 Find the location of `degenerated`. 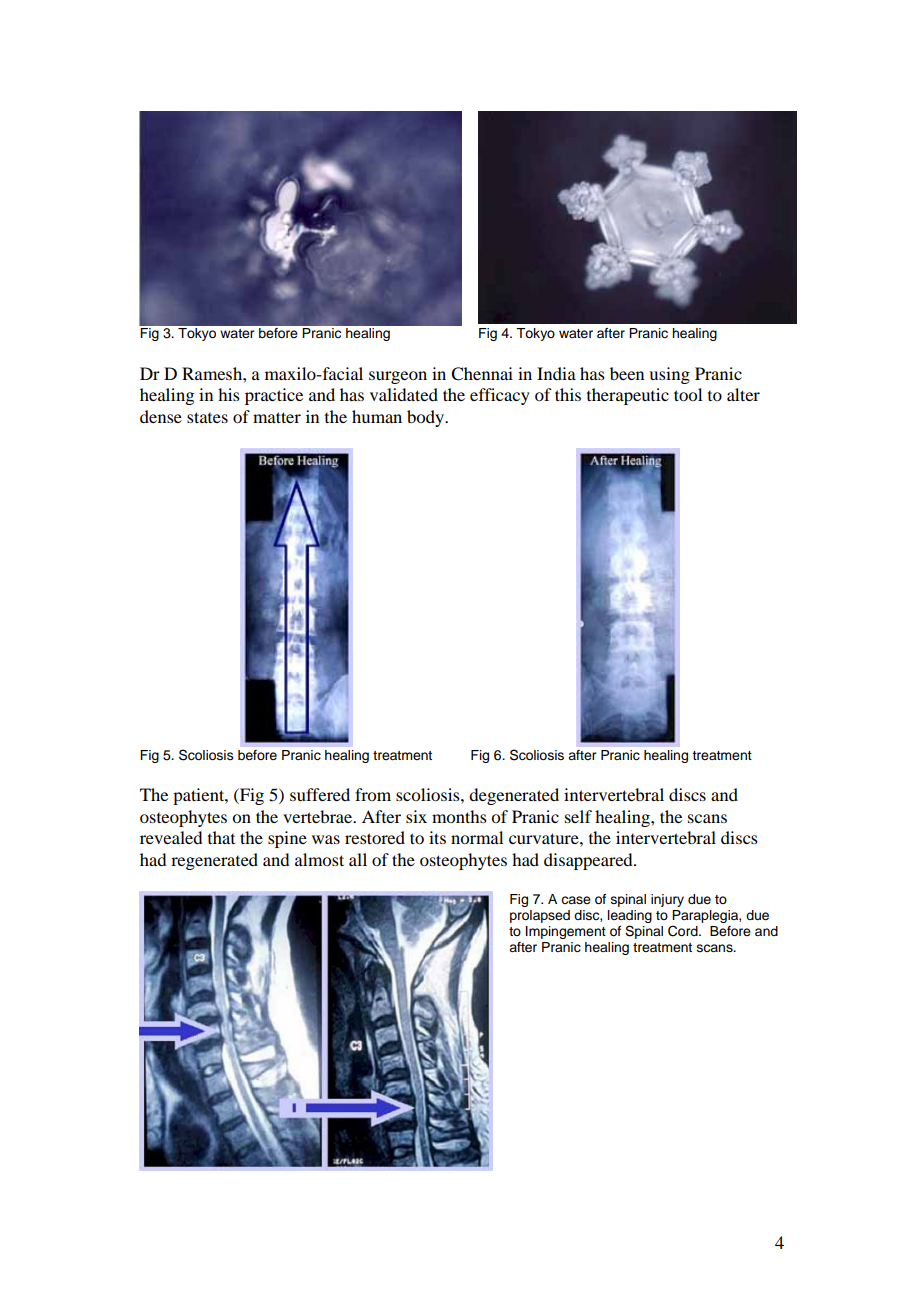

degenerated is located at coordinates (514, 796).
